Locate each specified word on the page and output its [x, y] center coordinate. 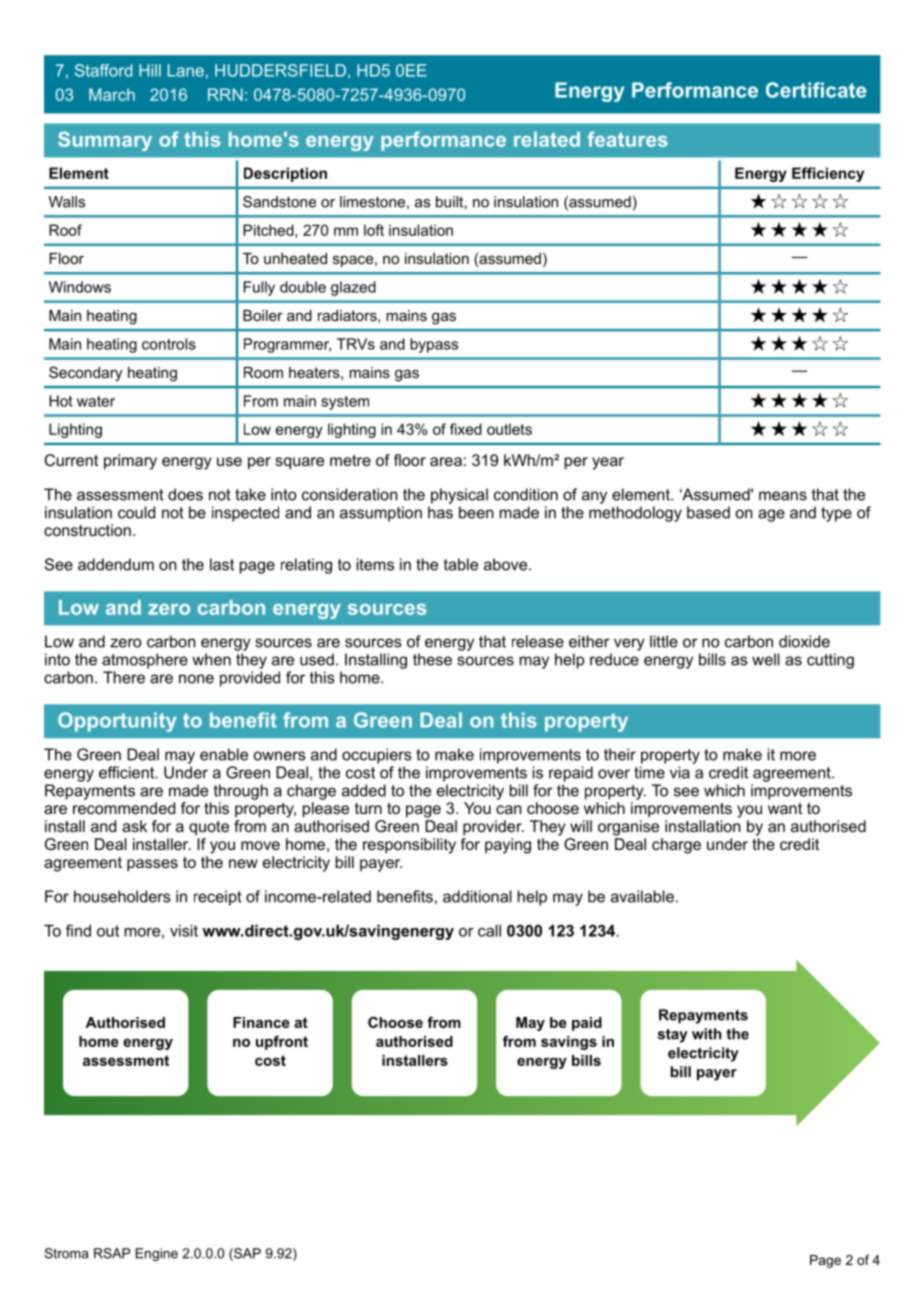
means [783, 496]
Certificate [816, 90]
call [489, 931]
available [642, 896]
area [446, 461]
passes [152, 865]
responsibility [409, 846]
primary [130, 462]
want [785, 808]
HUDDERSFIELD [280, 70]
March [112, 94]
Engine [157, 1254]
